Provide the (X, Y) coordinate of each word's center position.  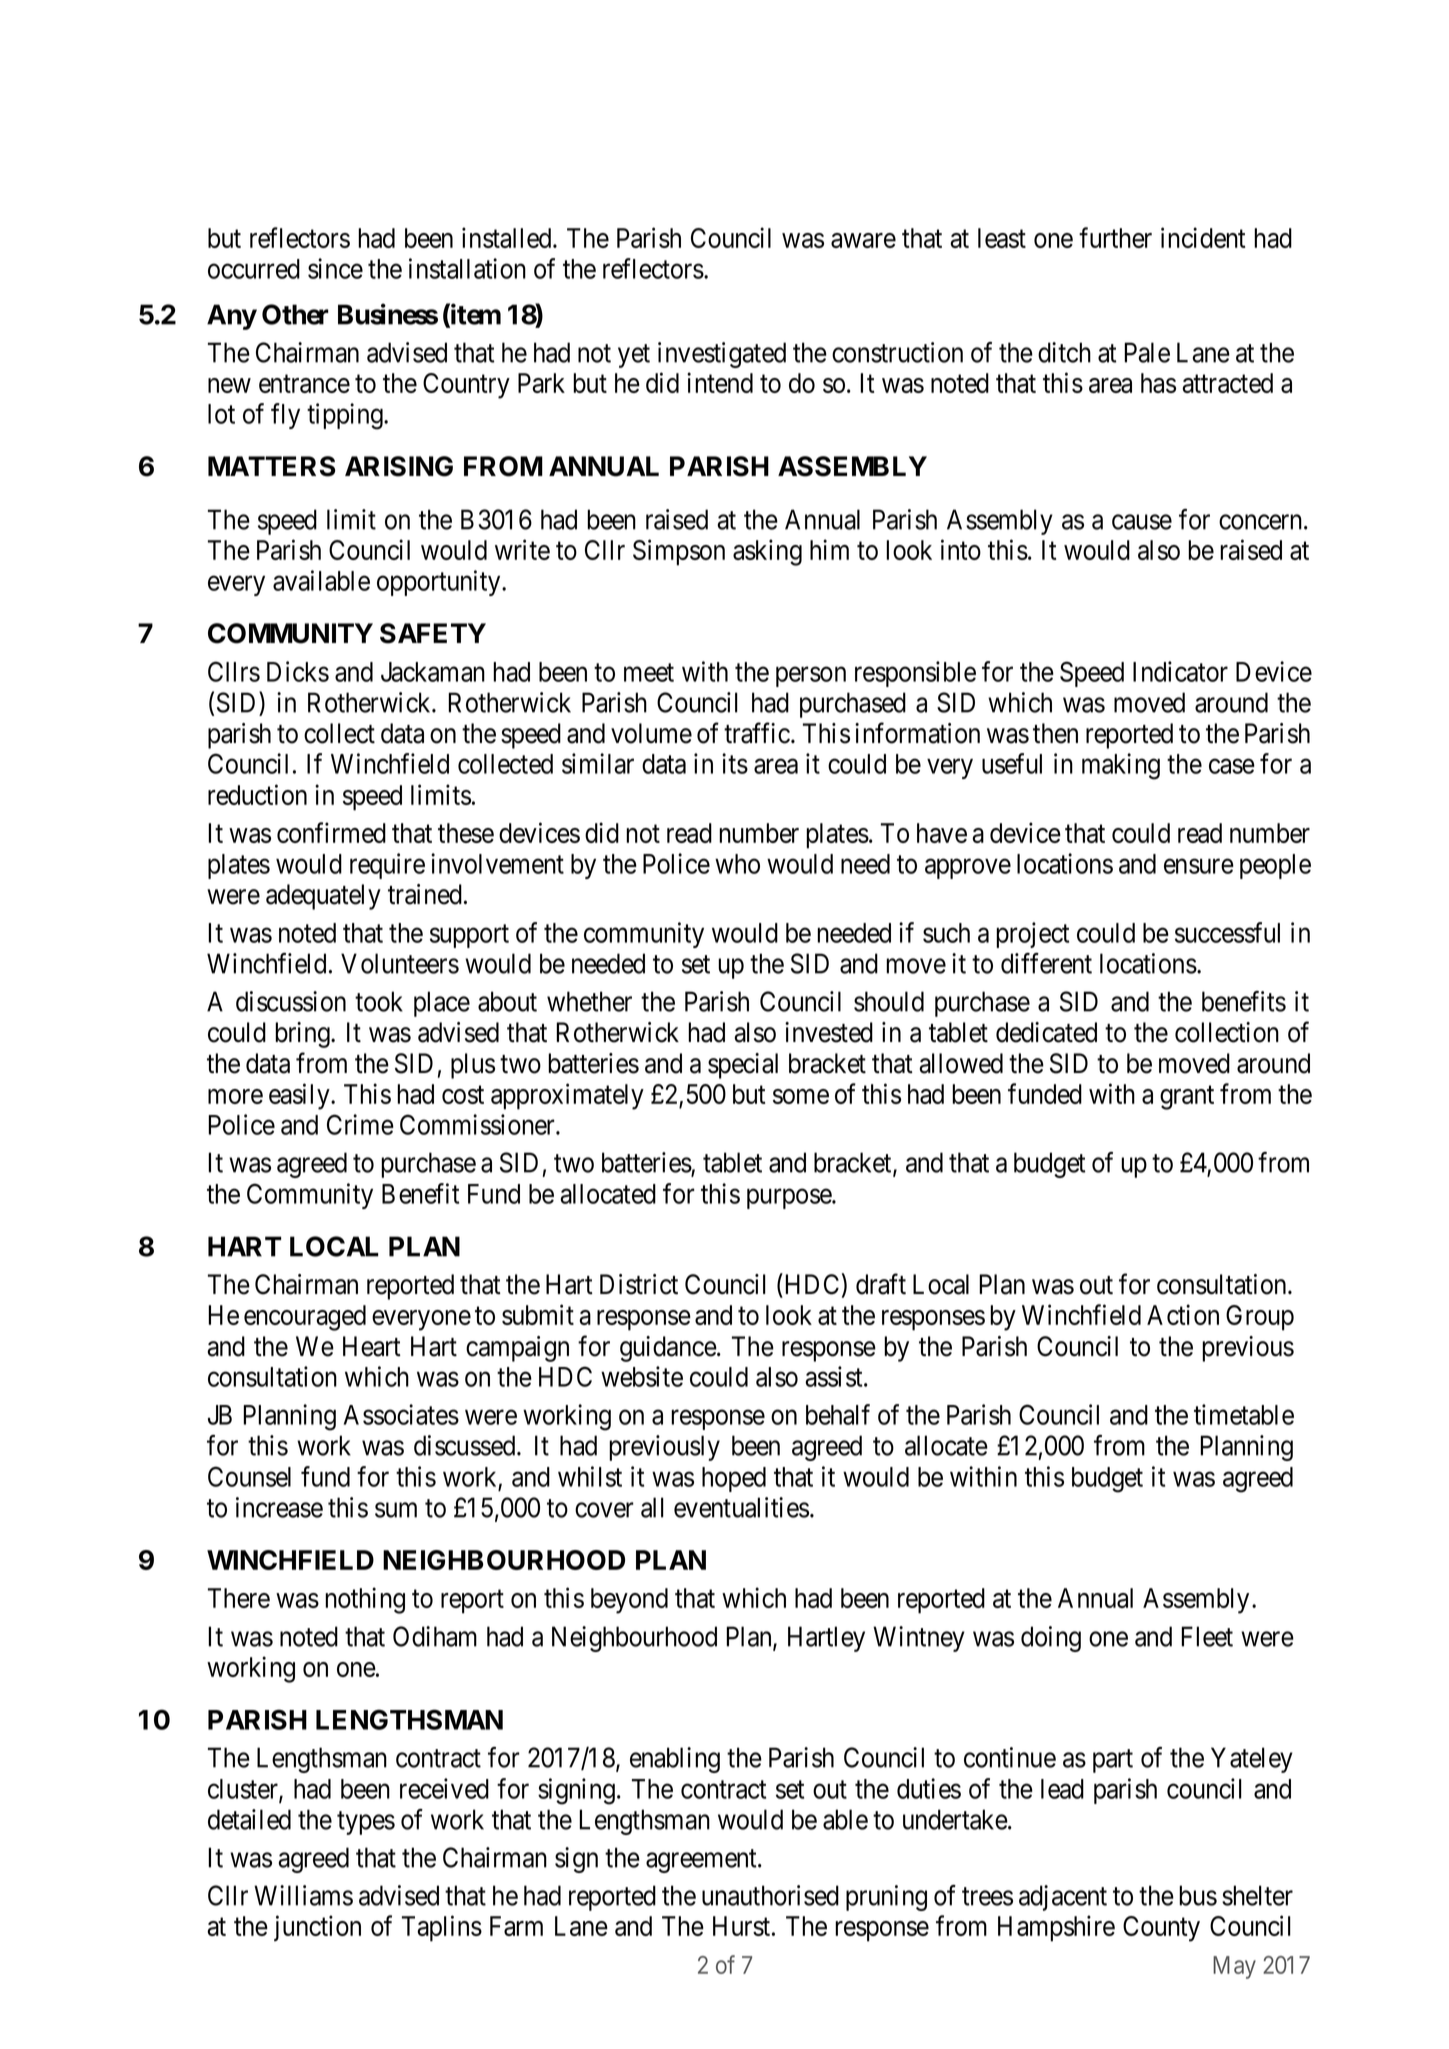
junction (317, 1928)
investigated (722, 355)
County (1161, 1929)
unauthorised (770, 1895)
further (1115, 237)
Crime (360, 1124)
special (743, 1066)
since (335, 268)
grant (1187, 1098)
